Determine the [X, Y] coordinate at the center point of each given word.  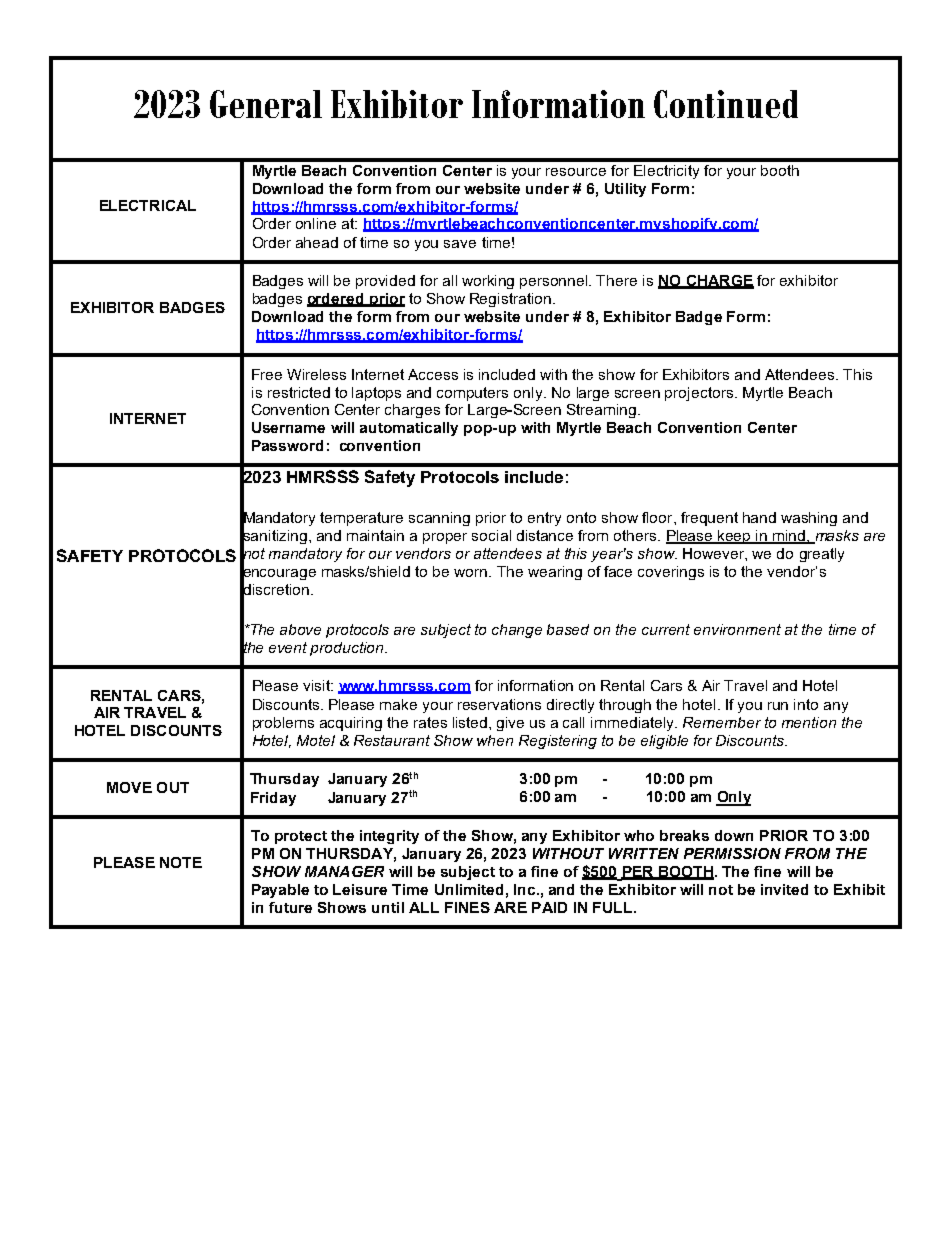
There [616, 280]
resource [576, 172]
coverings [671, 573]
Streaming [603, 411]
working [488, 282]
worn [470, 573]
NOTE [181, 862]
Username [288, 427]
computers [472, 394]
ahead [317, 242]
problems [283, 724]
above [300, 629]
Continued [726, 104]
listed [471, 722]
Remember [722, 722]
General [266, 104]
